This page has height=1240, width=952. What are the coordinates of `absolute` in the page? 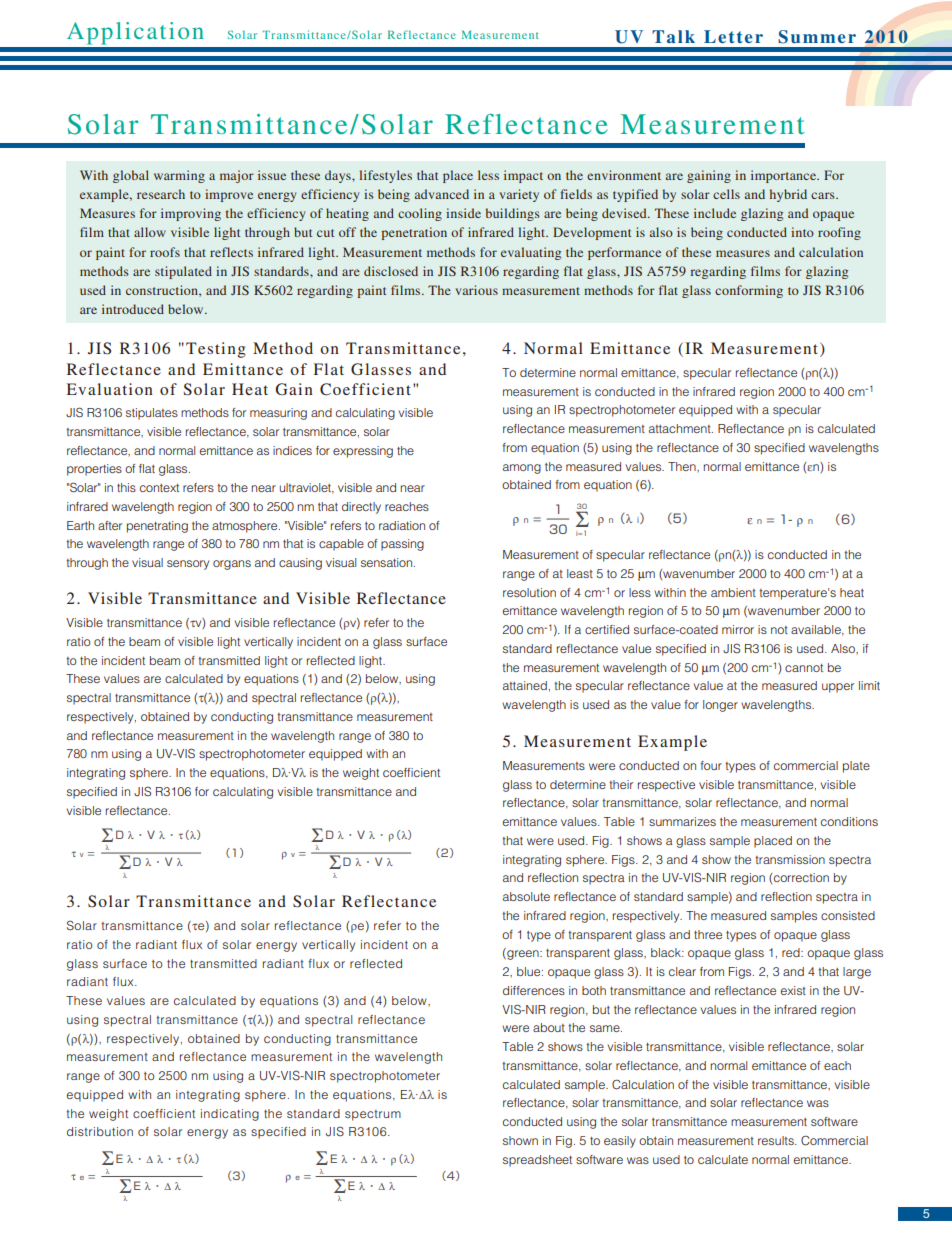 It's located at (526, 896).
